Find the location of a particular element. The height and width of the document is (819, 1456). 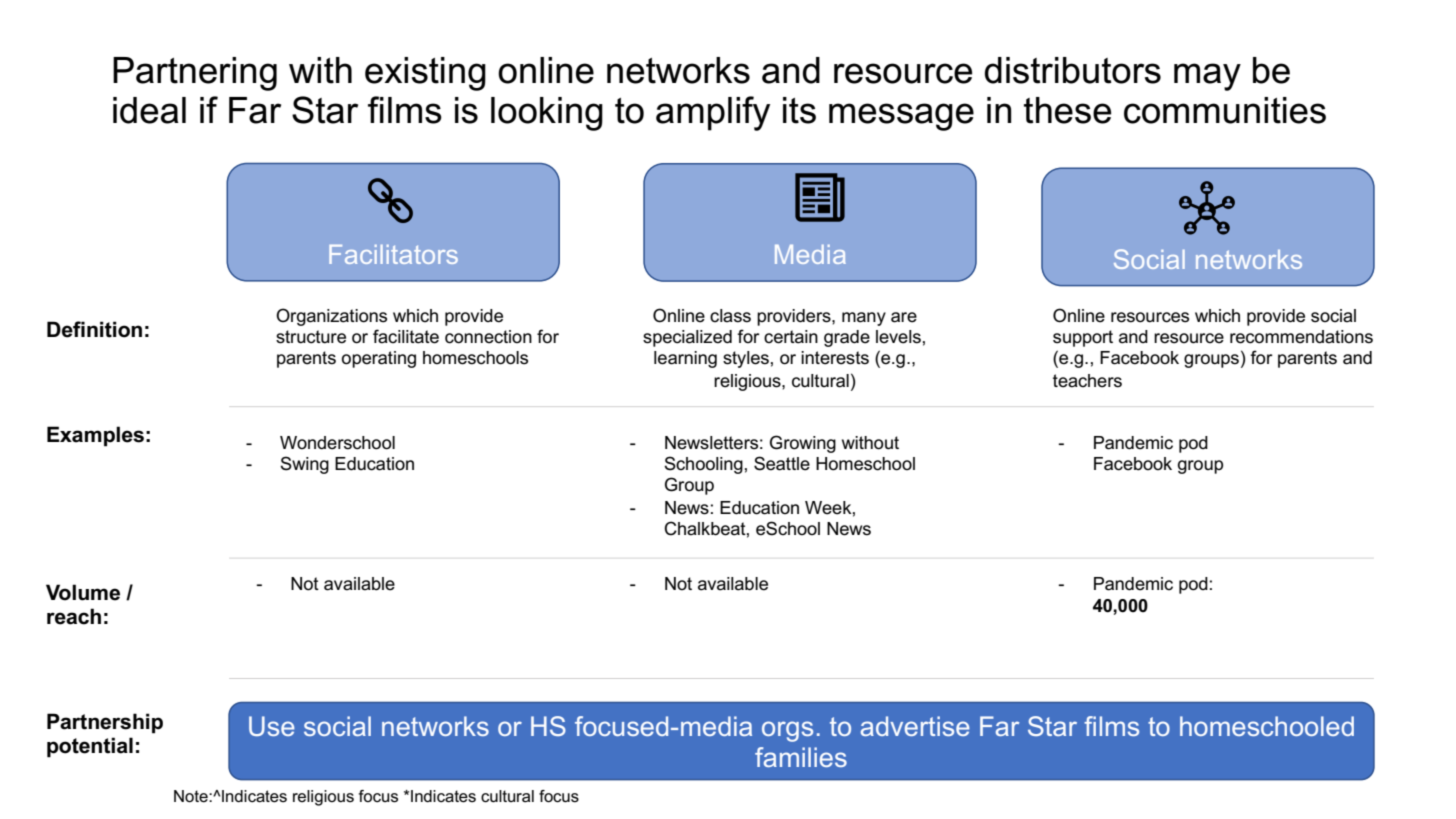

Partnering is located at coordinates (195, 74).
